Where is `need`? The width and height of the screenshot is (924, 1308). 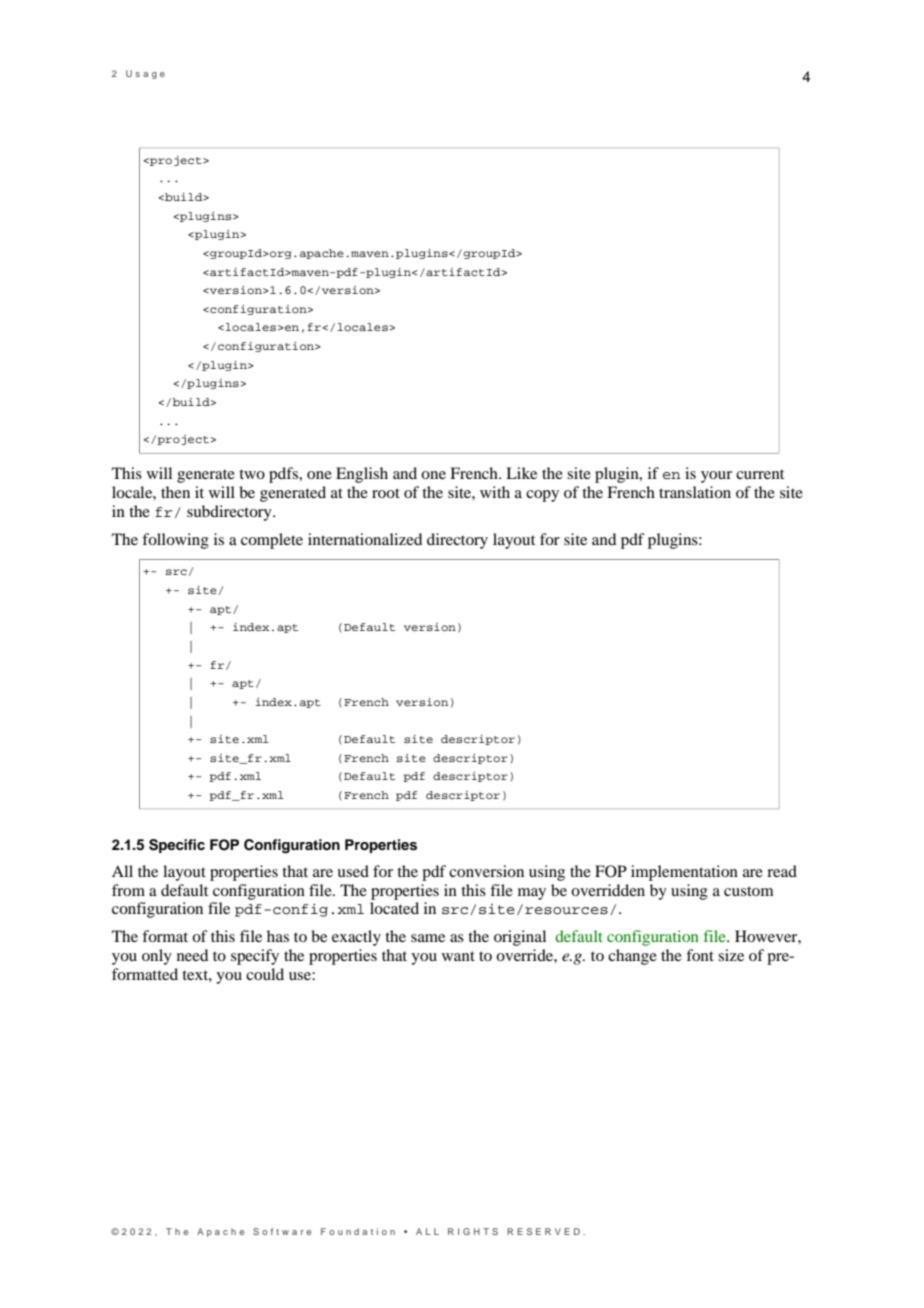 need is located at coordinates (192, 955).
